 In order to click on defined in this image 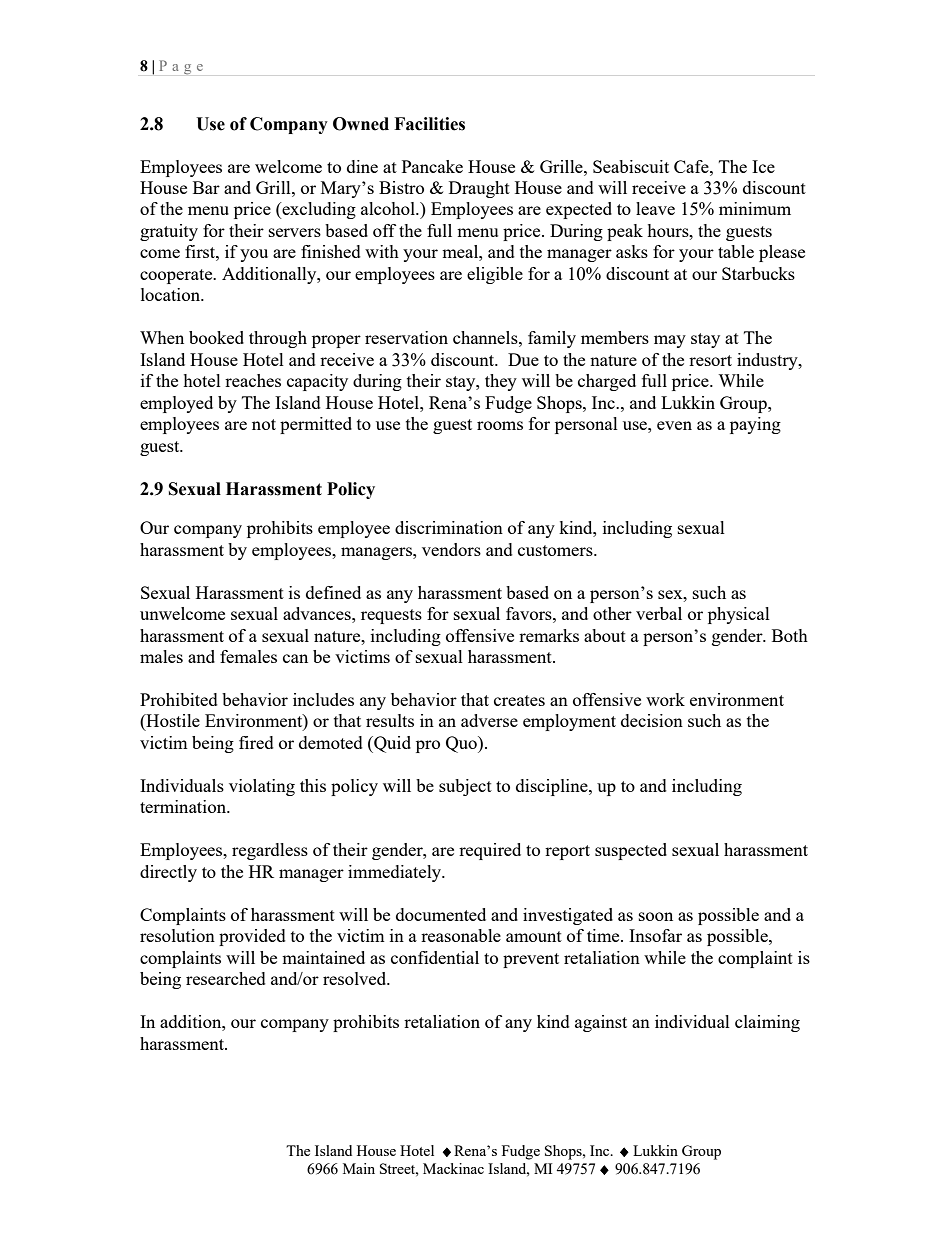, I will do `click(333, 592)`.
